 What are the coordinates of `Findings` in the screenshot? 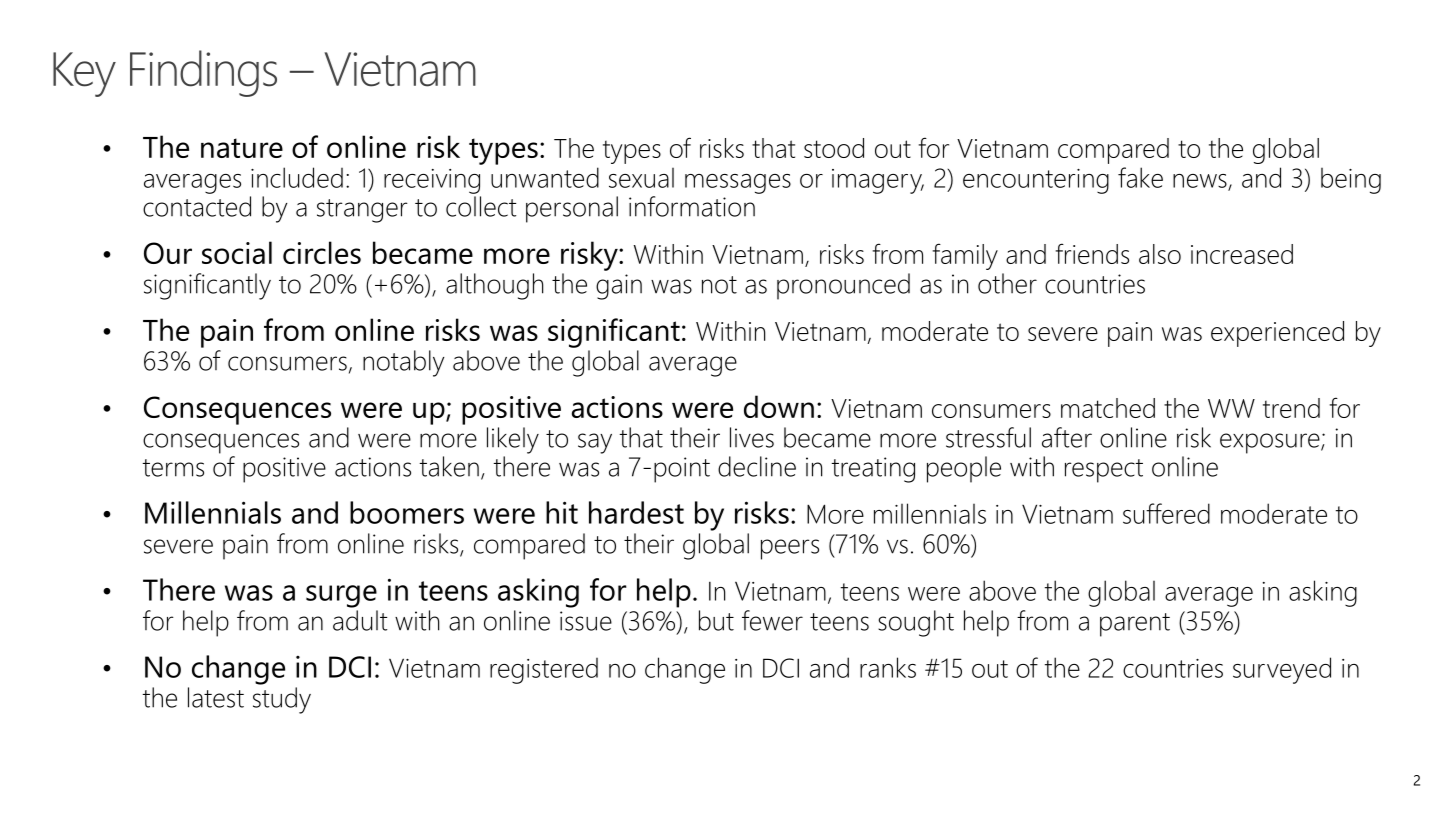 It's located at (203, 73).
